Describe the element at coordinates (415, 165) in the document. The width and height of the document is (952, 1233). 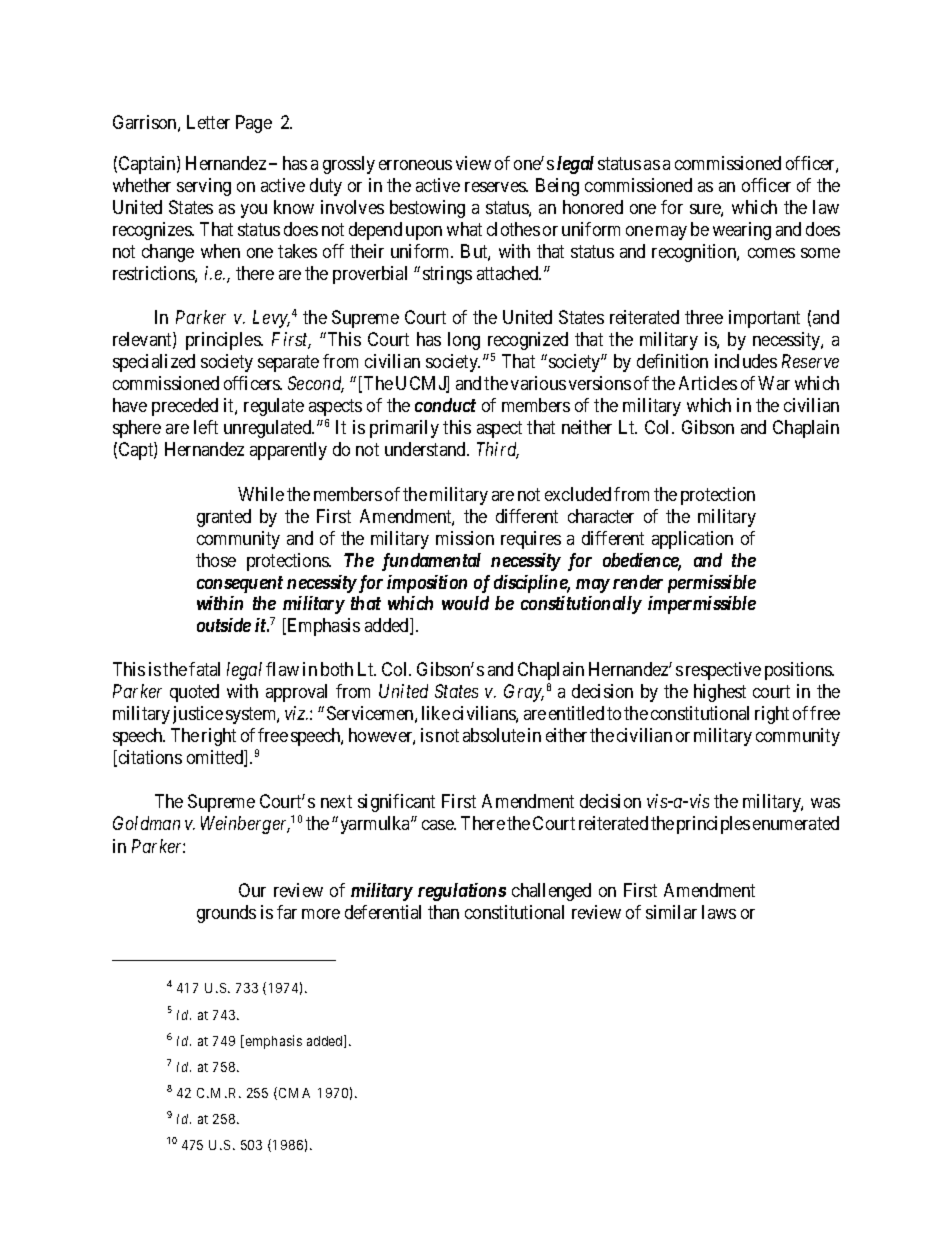
I see `erroneous` at that location.
